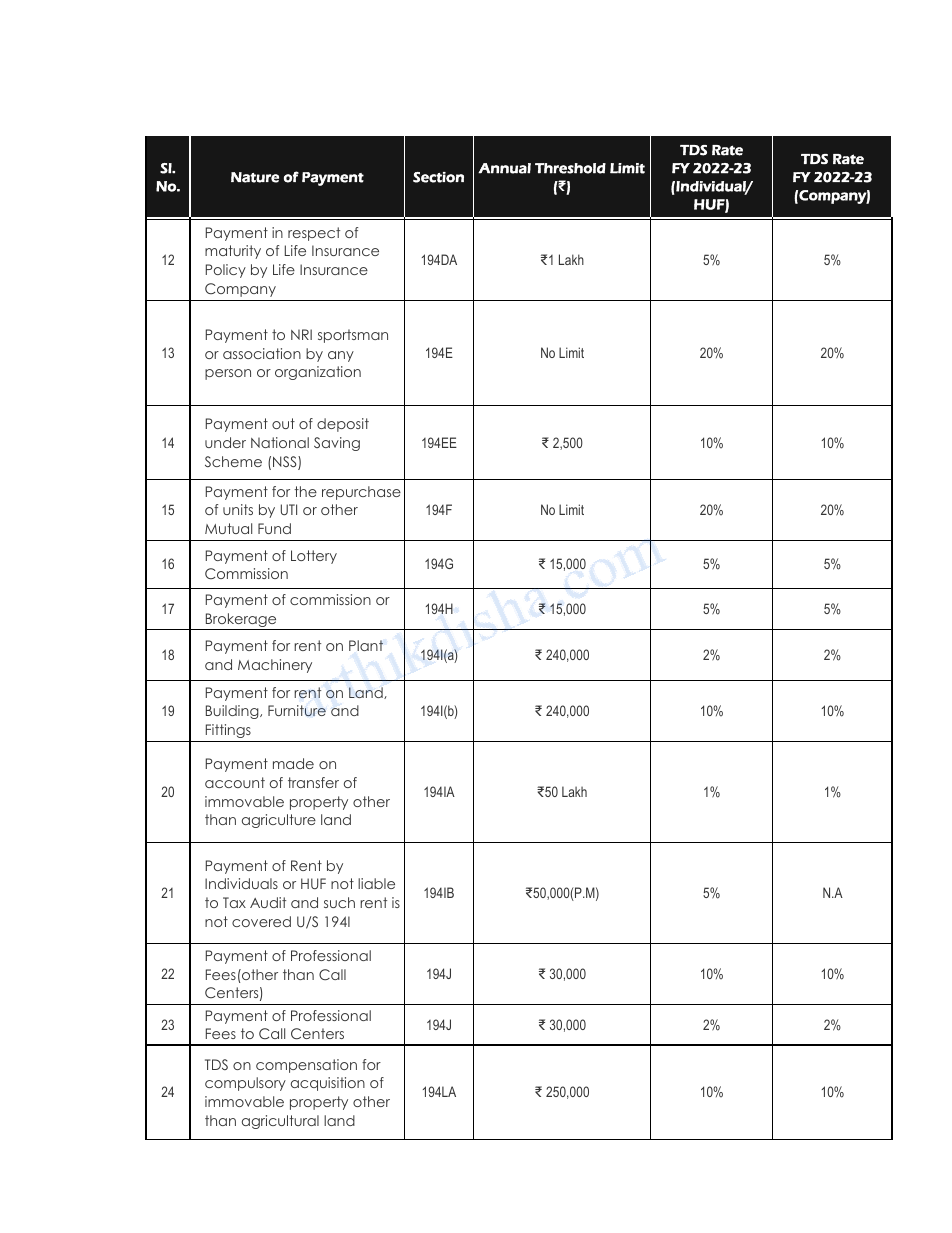 This screenshot has width=952, height=1233. What do you see at coordinates (361, 493) in the screenshot?
I see `repurchase` at bounding box center [361, 493].
